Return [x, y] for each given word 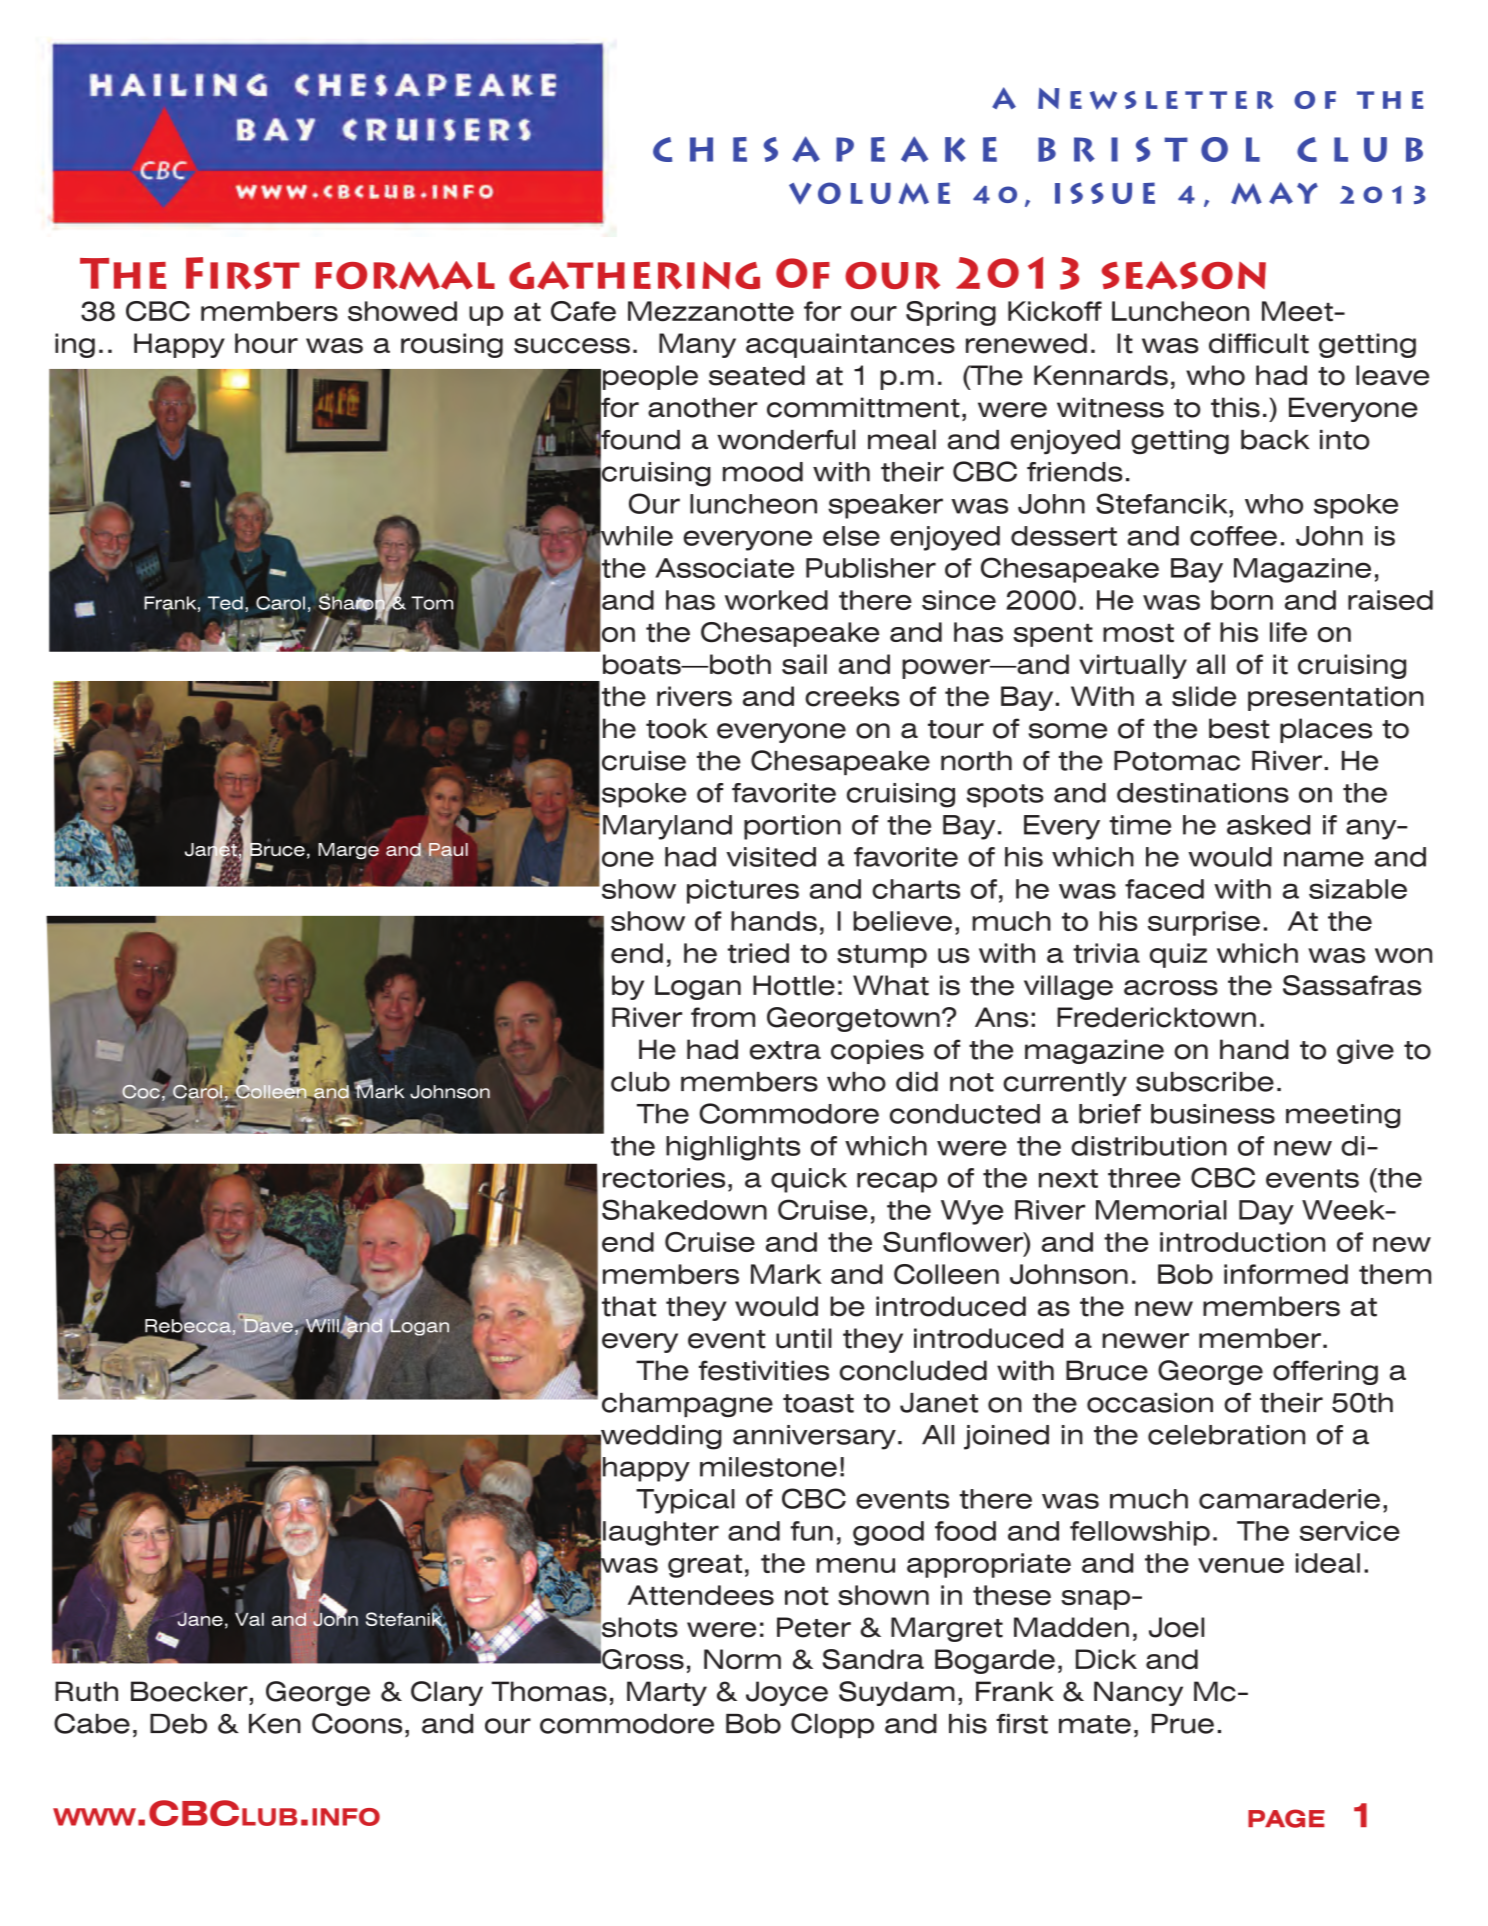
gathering [634, 275]
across [1171, 988]
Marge [348, 851]
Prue [1183, 1724]
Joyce [787, 1693]
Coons [357, 1723]
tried [758, 953]
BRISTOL [1149, 149]
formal [405, 275]
